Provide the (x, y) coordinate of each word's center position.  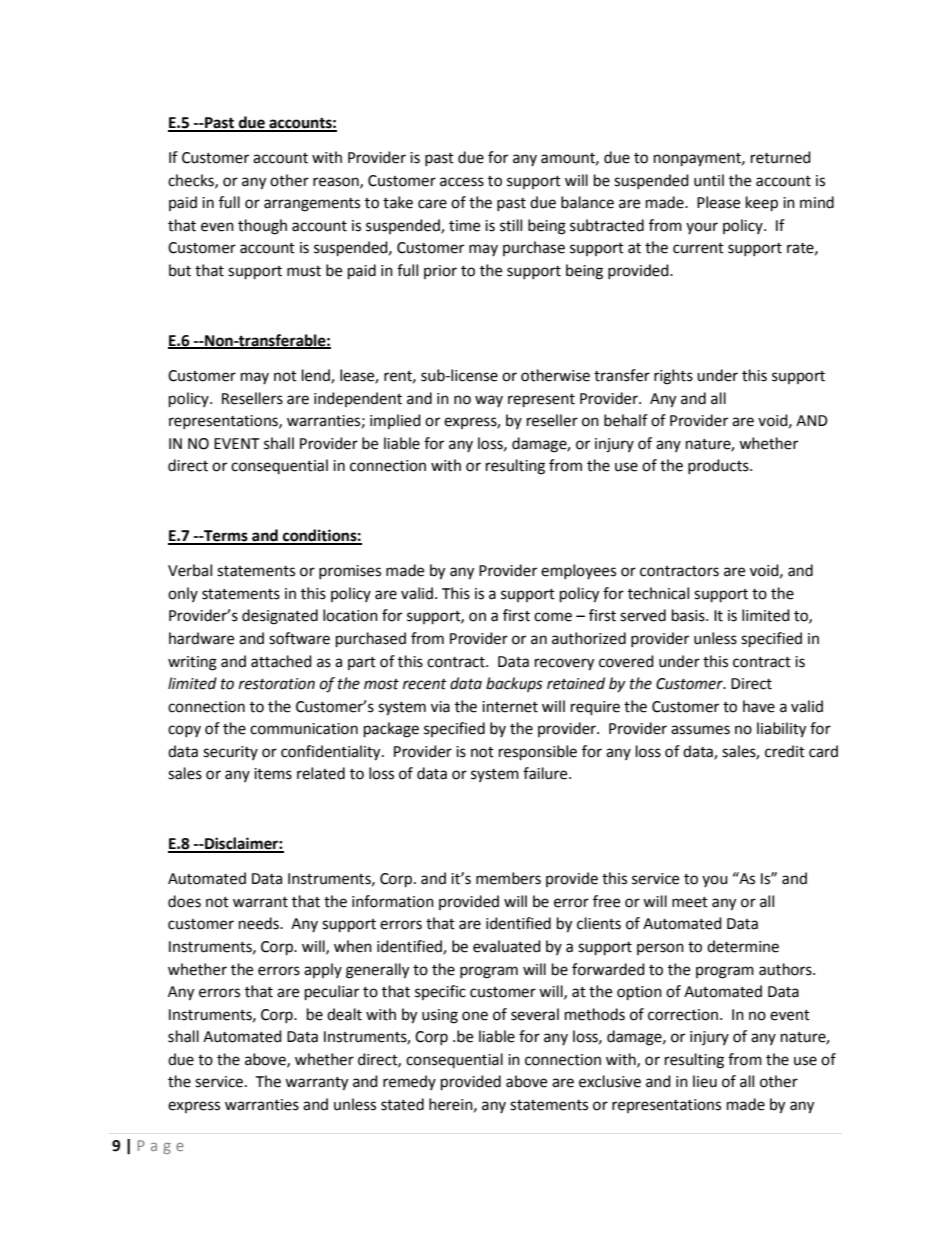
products (719, 466)
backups (514, 684)
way (489, 401)
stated (402, 1104)
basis (689, 615)
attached (281, 661)
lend (317, 376)
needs (260, 923)
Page (161, 1147)
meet (690, 902)
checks (192, 181)
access (462, 182)
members (508, 878)
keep (762, 204)
